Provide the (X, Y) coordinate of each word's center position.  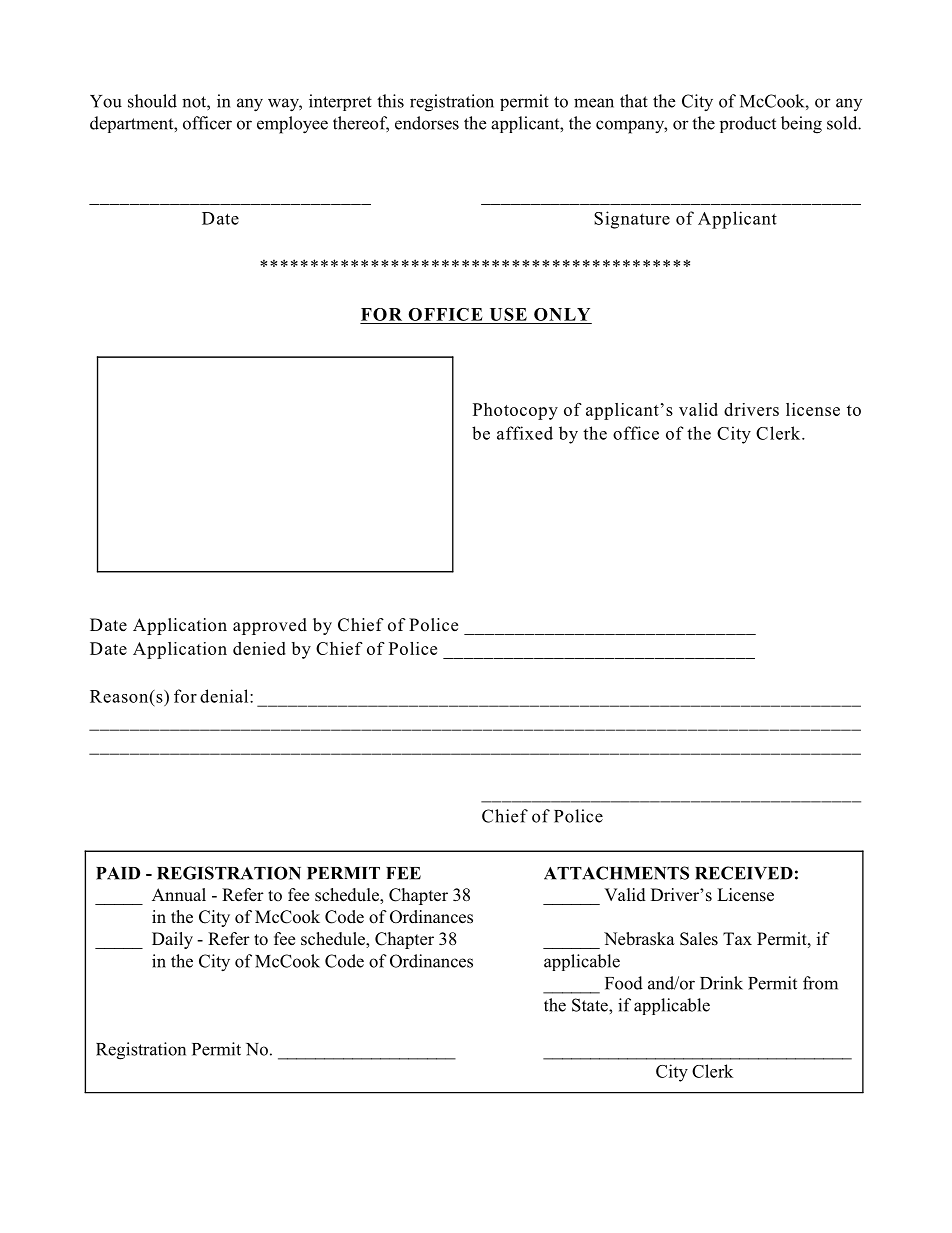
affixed (525, 433)
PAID (118, 873)
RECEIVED (744, 873)
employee (292, 125)
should (152, 101)
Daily (172, 940)
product (748, 124)
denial (225, 696)
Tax (737, 938)
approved (270, 626)
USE (508, 314)
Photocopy (515, 411)
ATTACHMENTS (616, 873)
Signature (632, 220)
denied (259, 648)
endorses (427, 123)
